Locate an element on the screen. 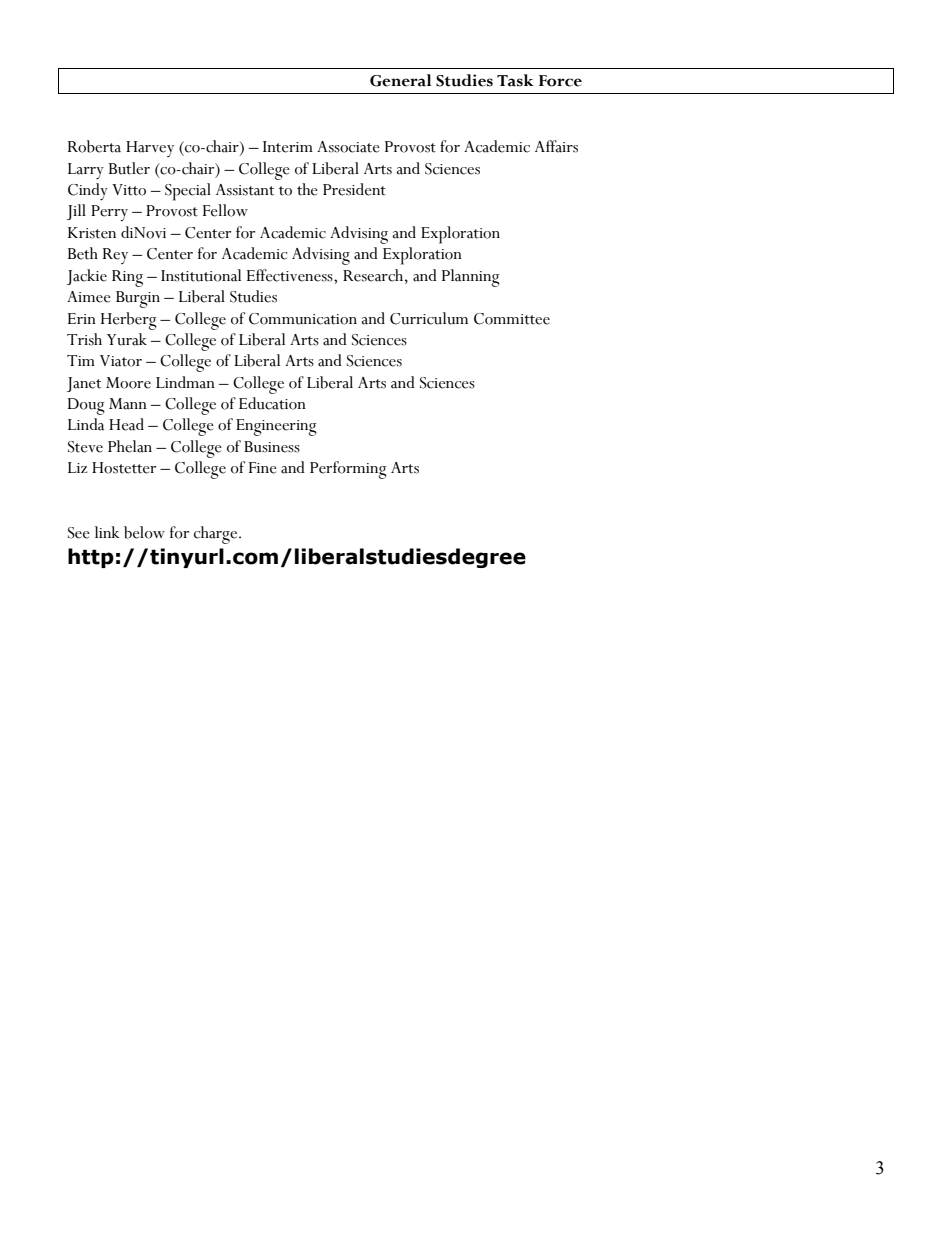 This screenshot has width=952, height=1233. Education is located at coordinates (272, 403).
